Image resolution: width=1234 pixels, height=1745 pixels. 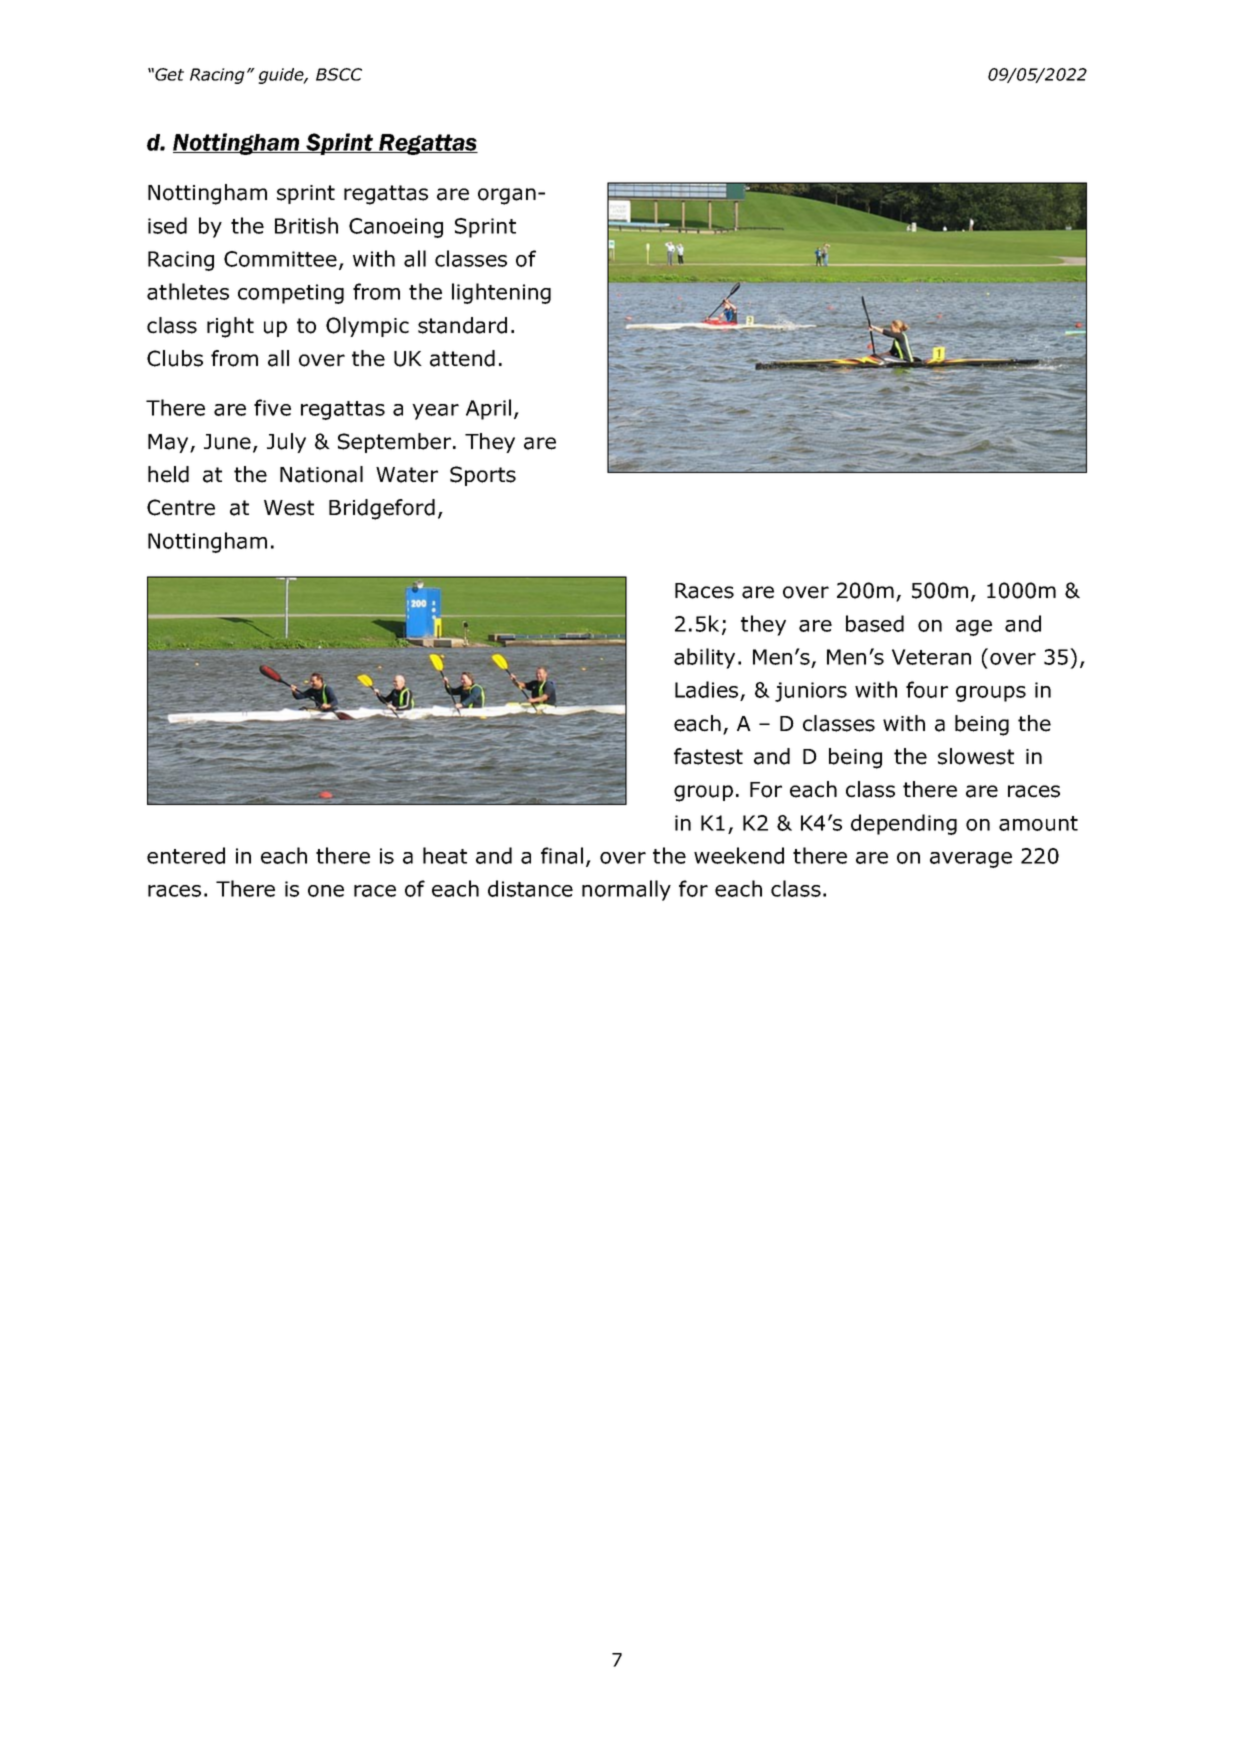 What do you see at coordinates (280, 259) in the page?
I see `Committee` at bounding box center [280, 259].
